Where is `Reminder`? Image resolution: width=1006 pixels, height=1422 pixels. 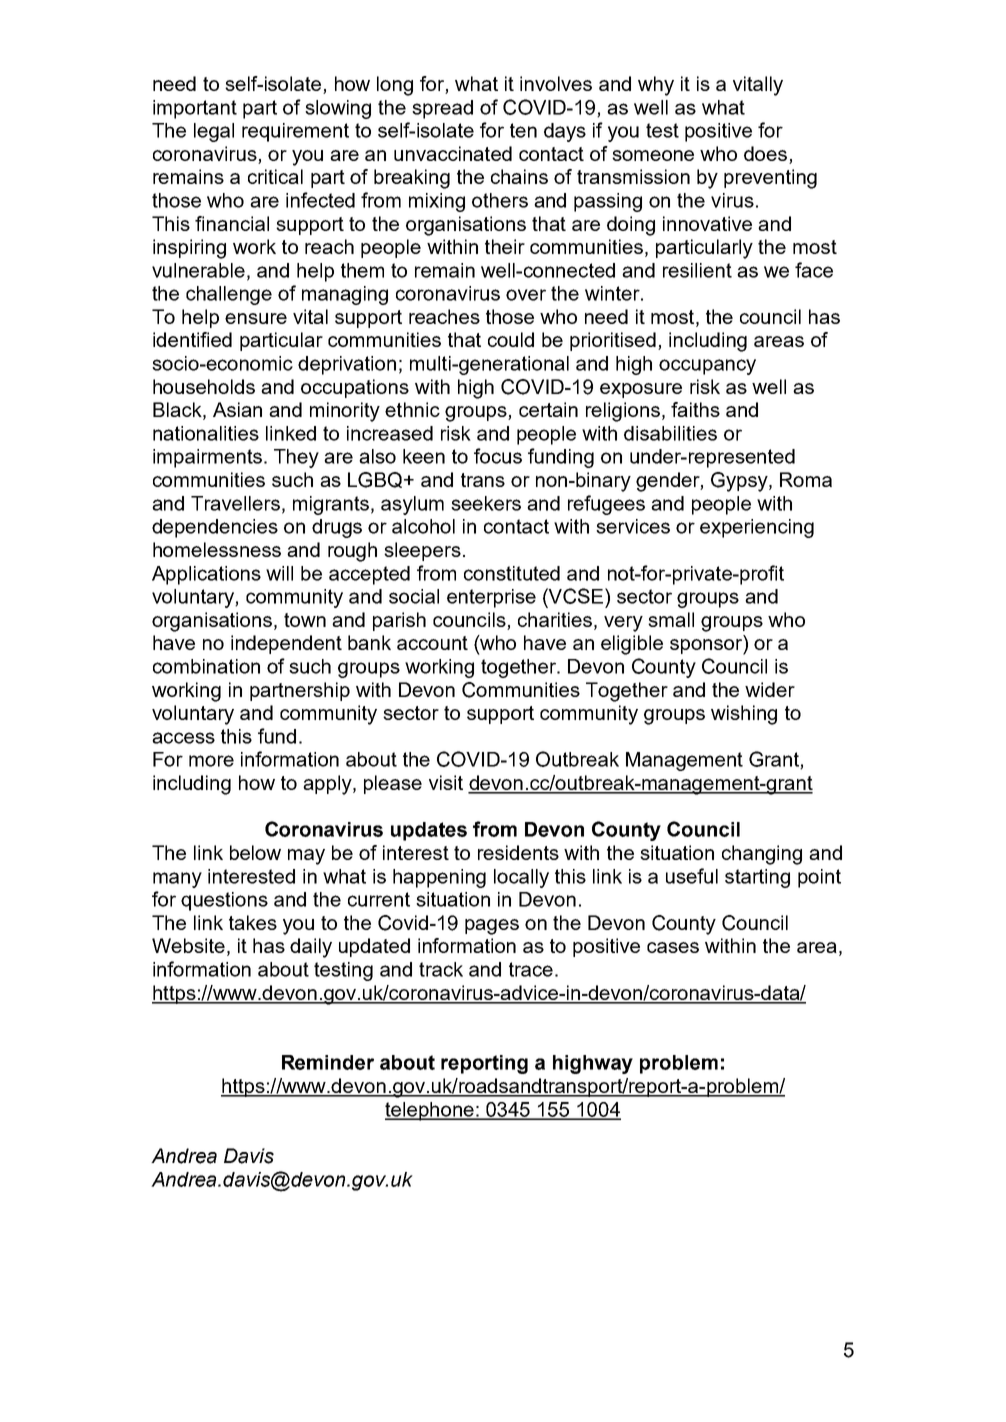 Reminder is located at coordinates (328, 1062).
